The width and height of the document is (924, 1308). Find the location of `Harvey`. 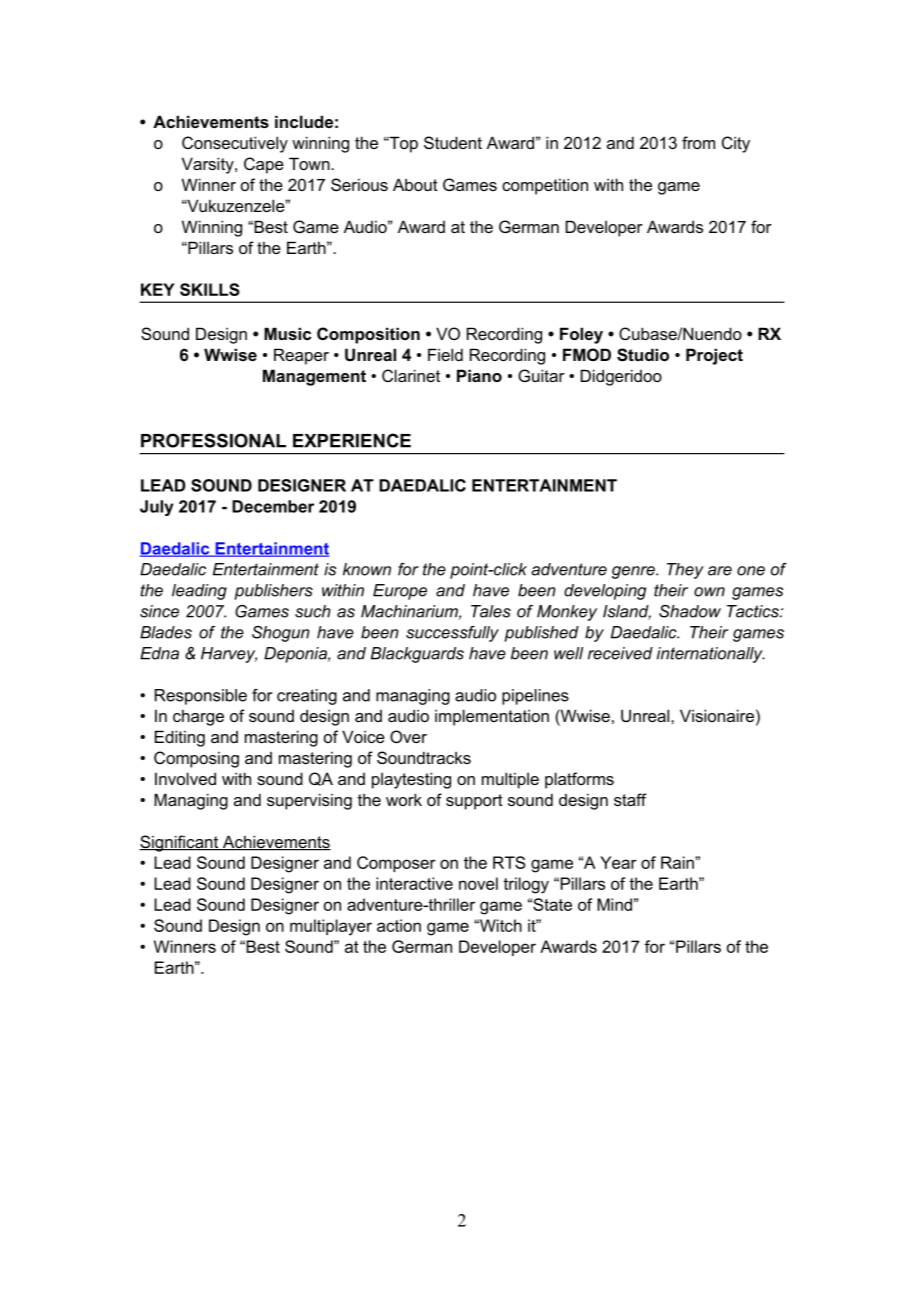

Harvey is located at coordinates (229, 655).
